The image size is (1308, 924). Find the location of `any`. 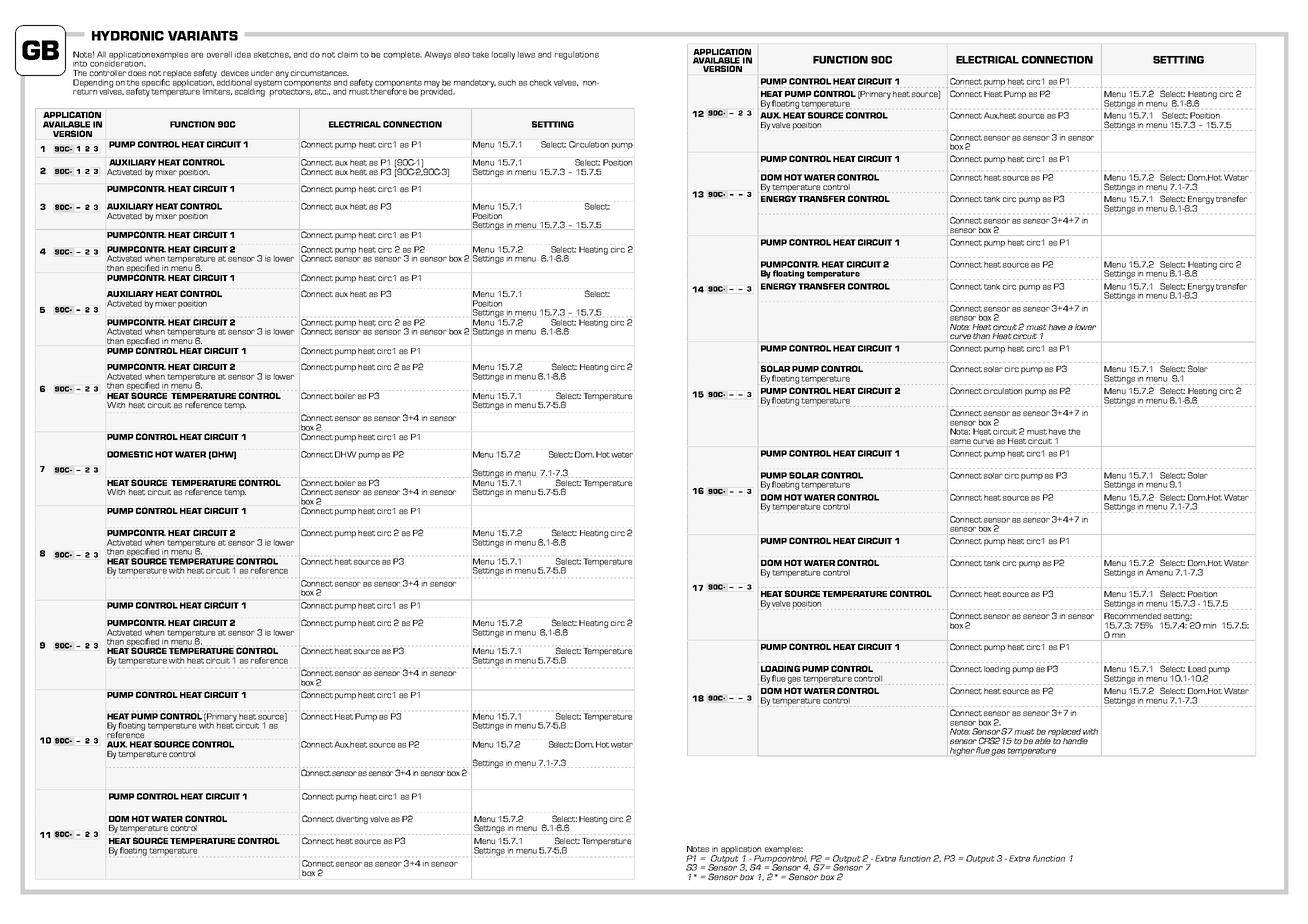

any is located at coordinates (282, 74).
